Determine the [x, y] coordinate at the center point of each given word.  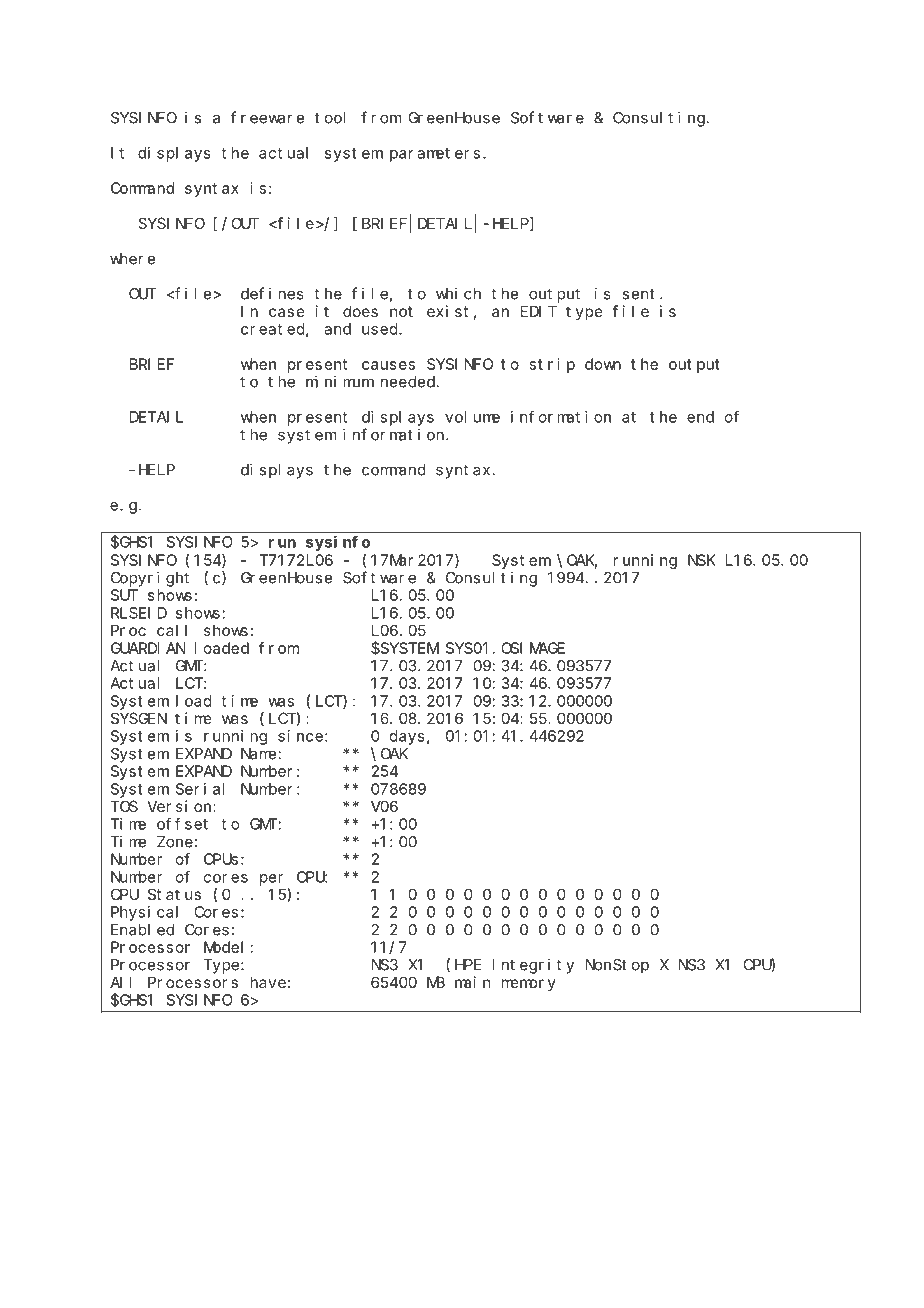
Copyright [150, 579]
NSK [702, 560]
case [287, 312]
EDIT [539, 311]
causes [388, 365]
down [603, 364]
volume [472, 417]
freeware [267, 117]
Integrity [533, 966]
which [458, 293]
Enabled [142, 930]
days [407, 737]
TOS [124, 806]
